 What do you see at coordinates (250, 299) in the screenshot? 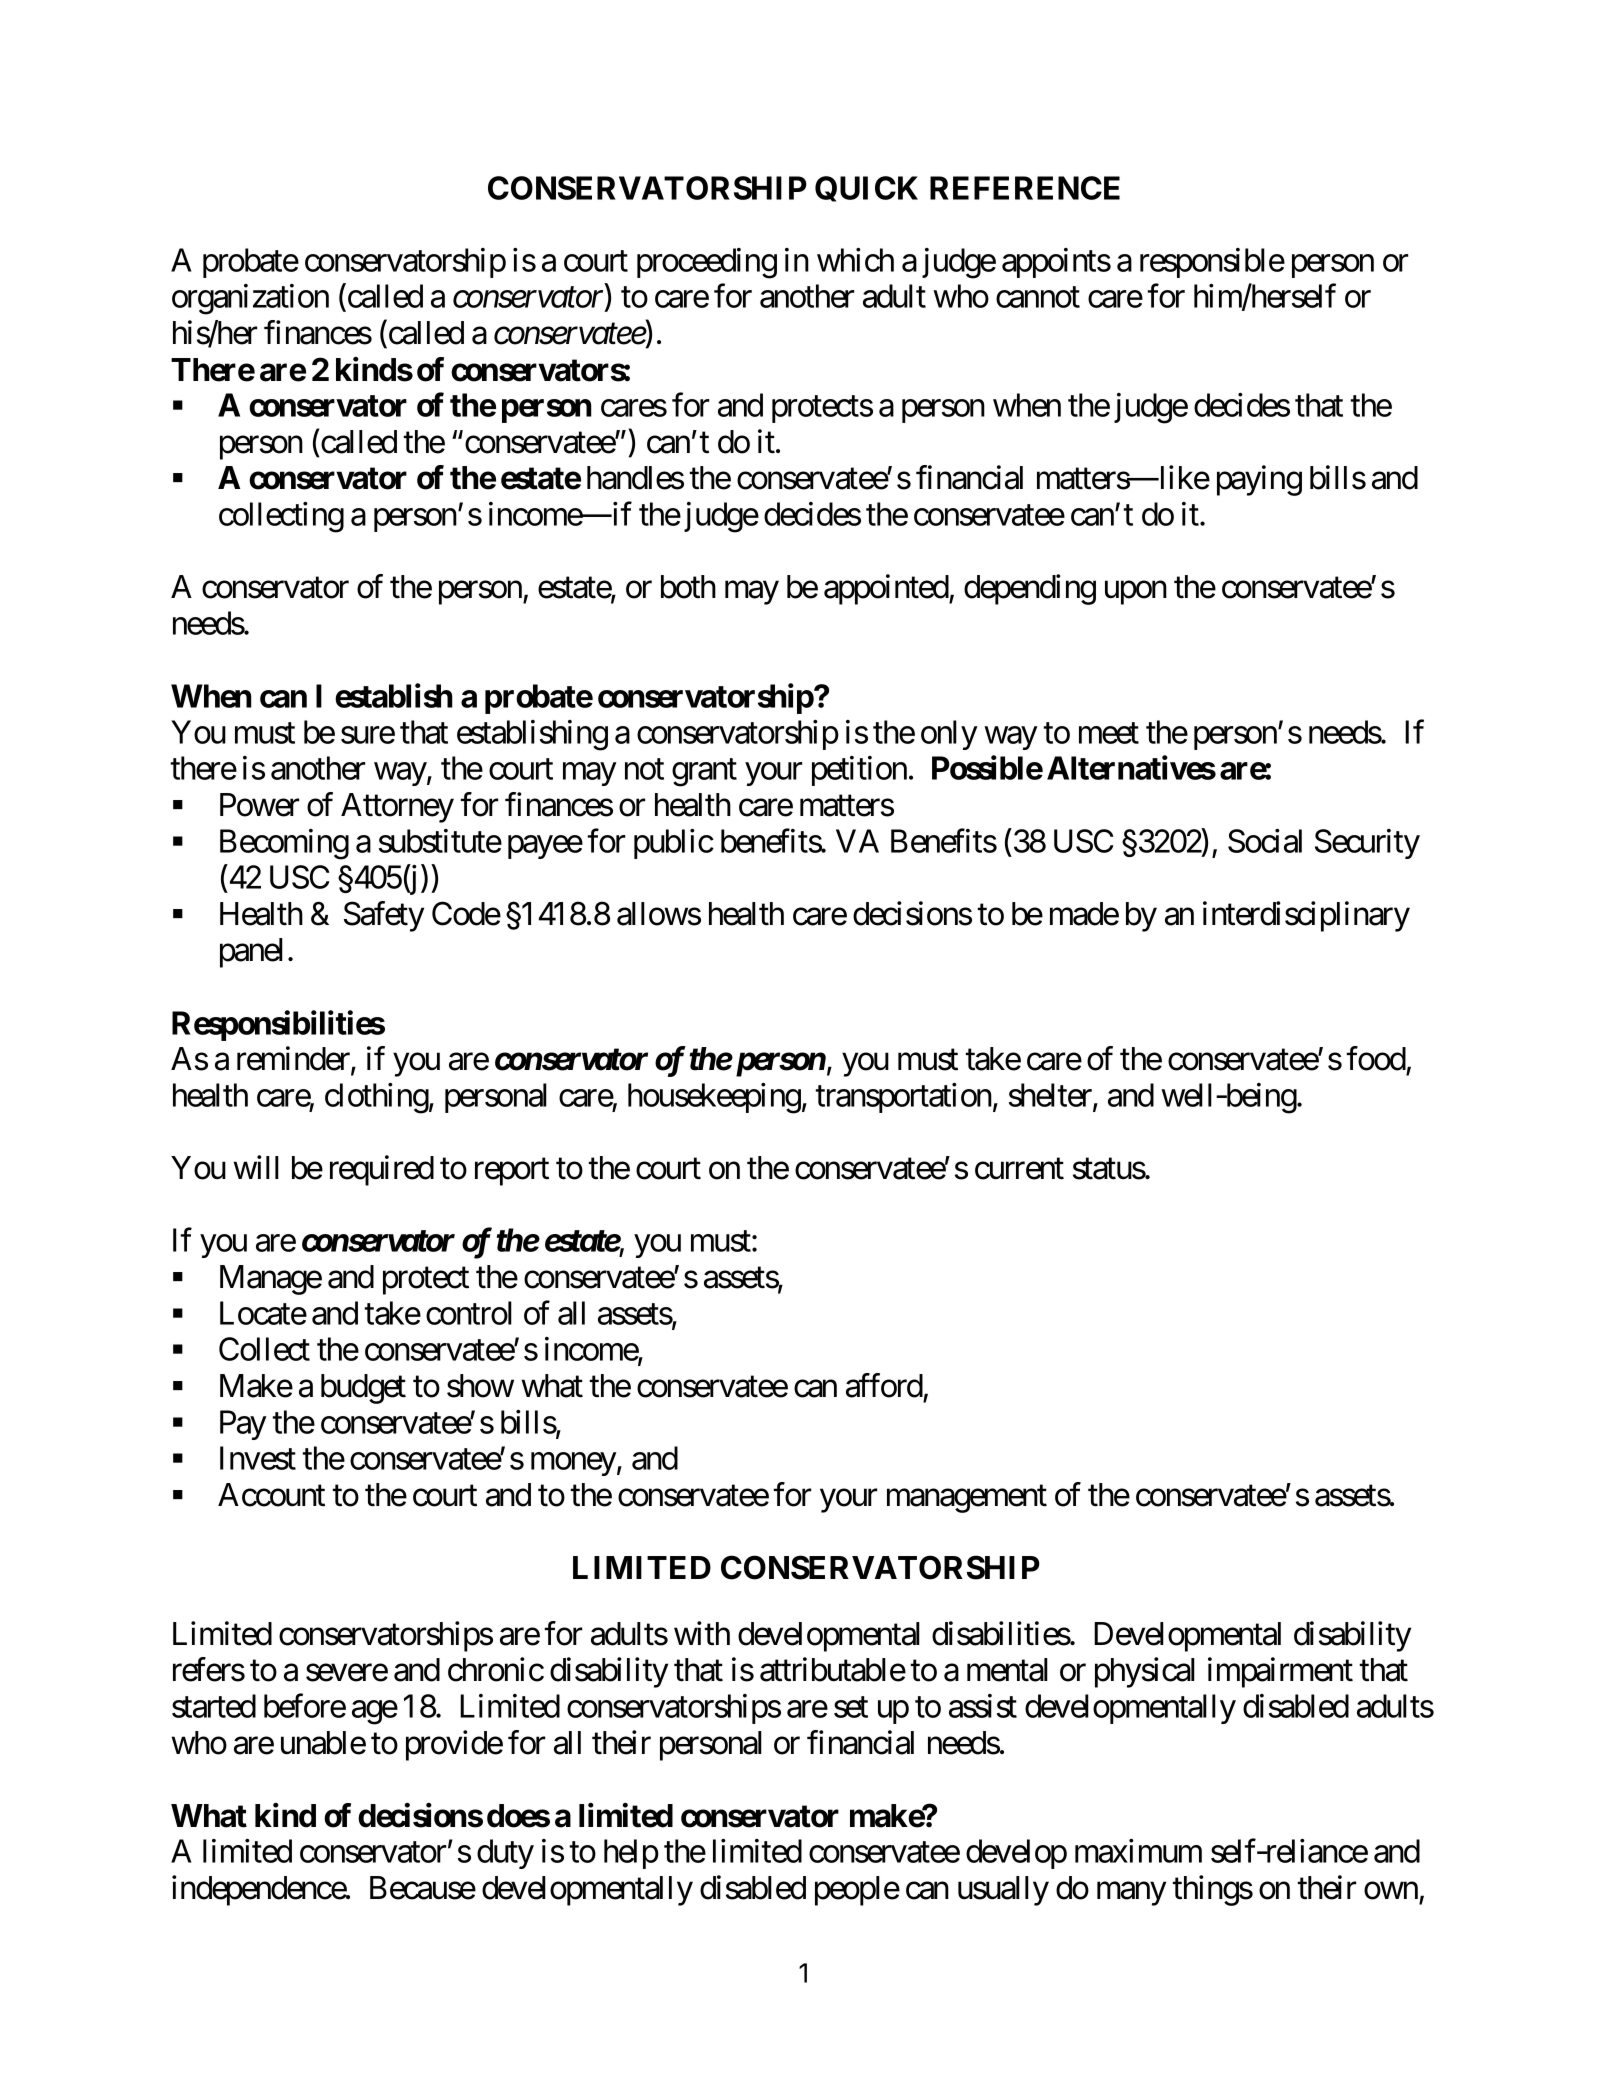
I see `organization` at bounding box center [250, 299].
